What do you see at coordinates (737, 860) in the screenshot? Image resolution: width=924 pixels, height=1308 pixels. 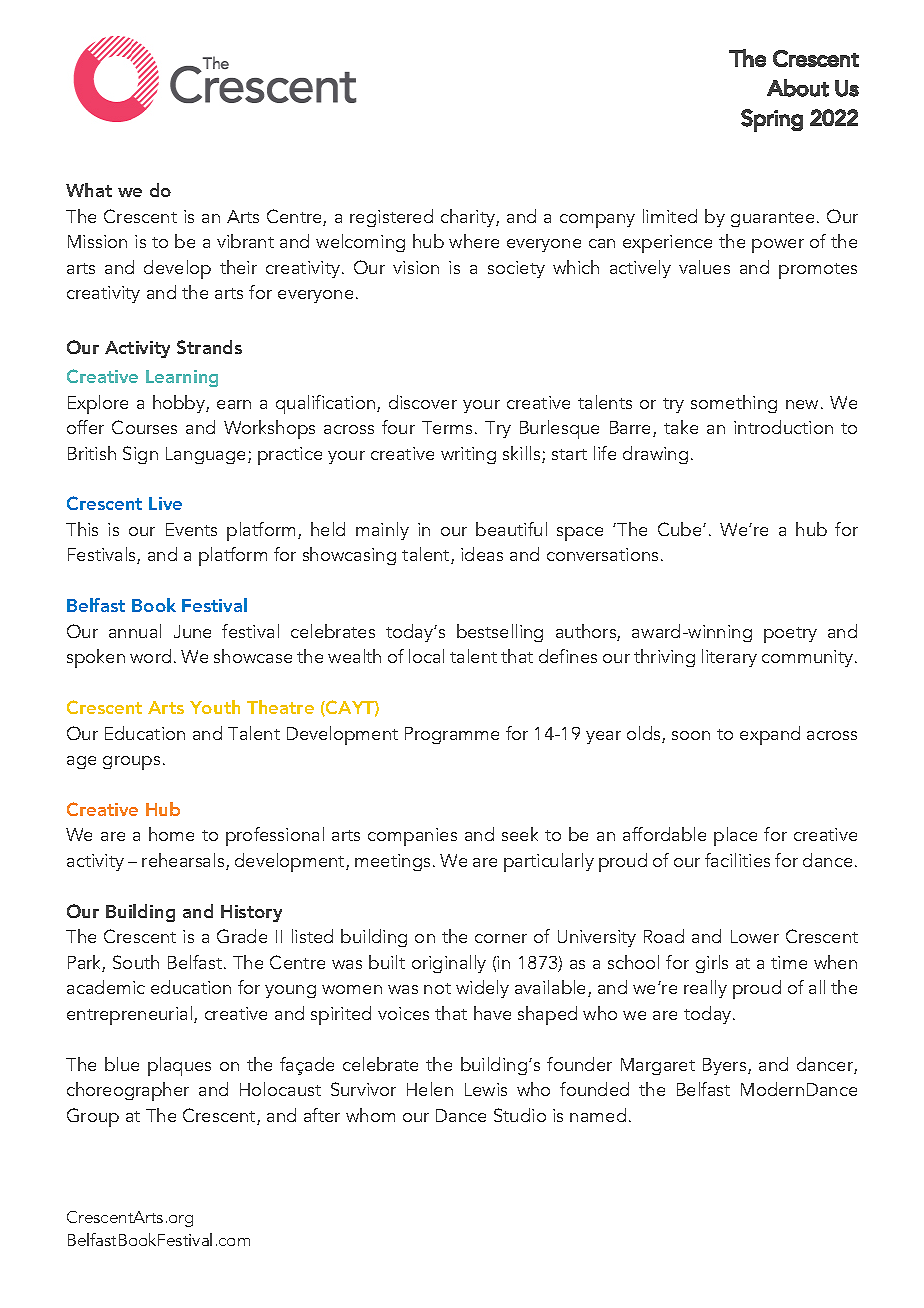 I see `facilities` at bounding box center [737, 860].
